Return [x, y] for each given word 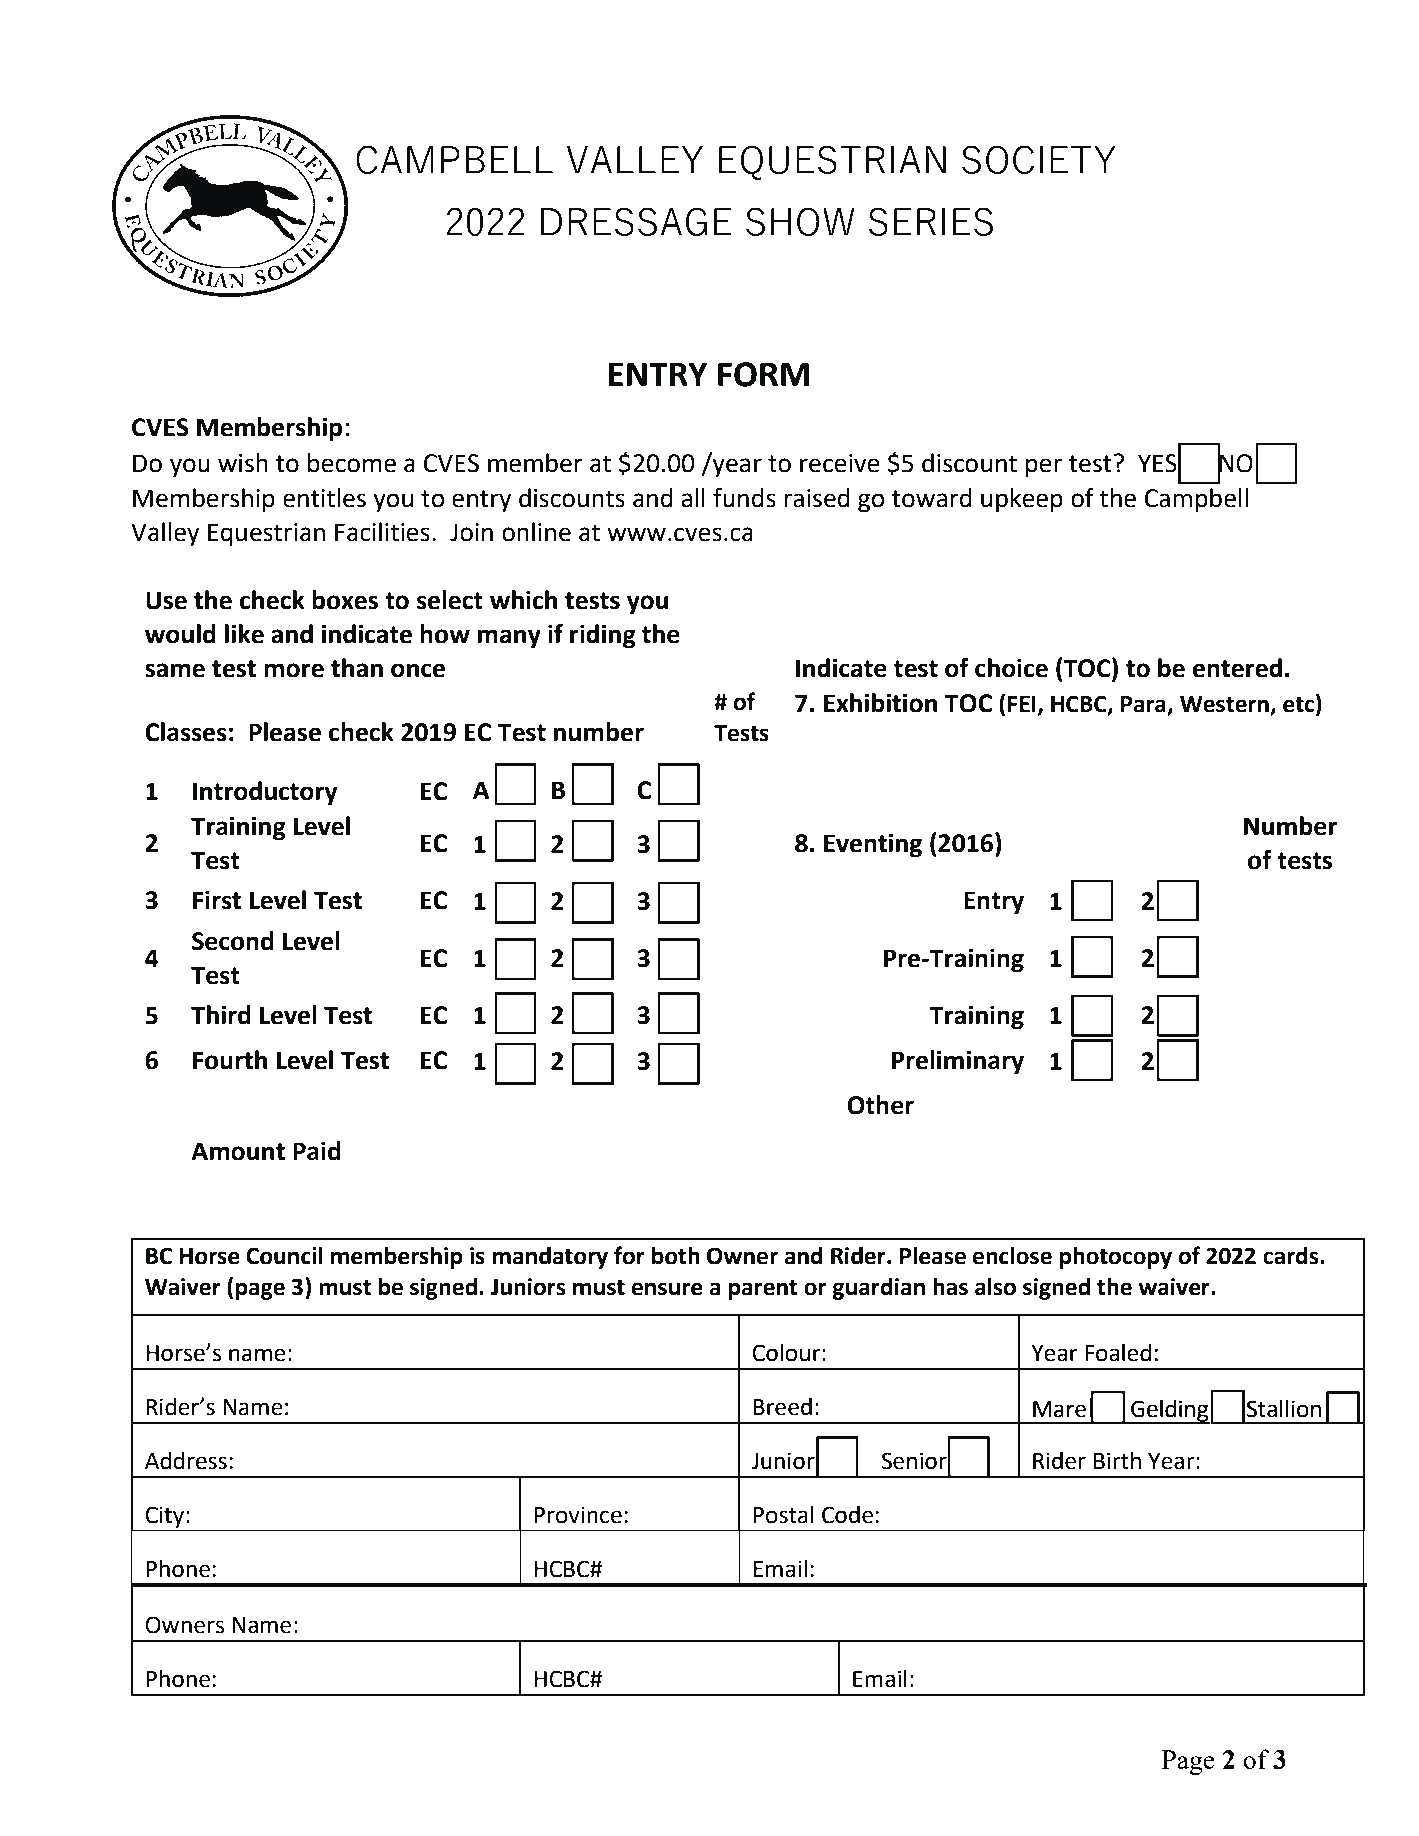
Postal [783, 1515]
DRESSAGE [636, 221]
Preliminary [958, 1062]
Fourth [230, 1060]
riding [603, 636]
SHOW [800, 221]
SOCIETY [1039, 159]
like [244, 634]
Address [186, 1461]
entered [1237, 668]
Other [880, 1105]
